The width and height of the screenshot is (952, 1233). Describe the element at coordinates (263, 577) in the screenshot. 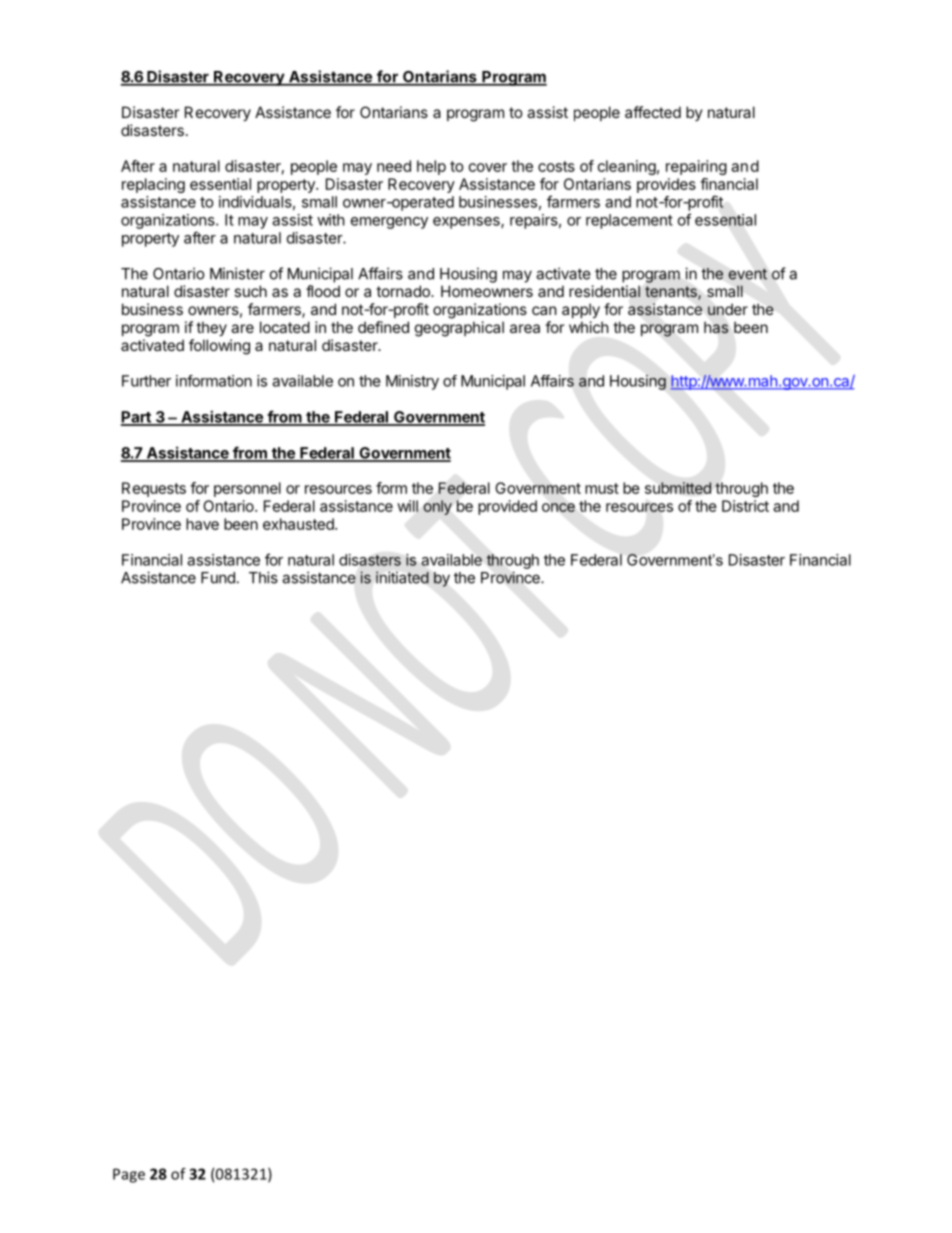

I see `This` at that location.
